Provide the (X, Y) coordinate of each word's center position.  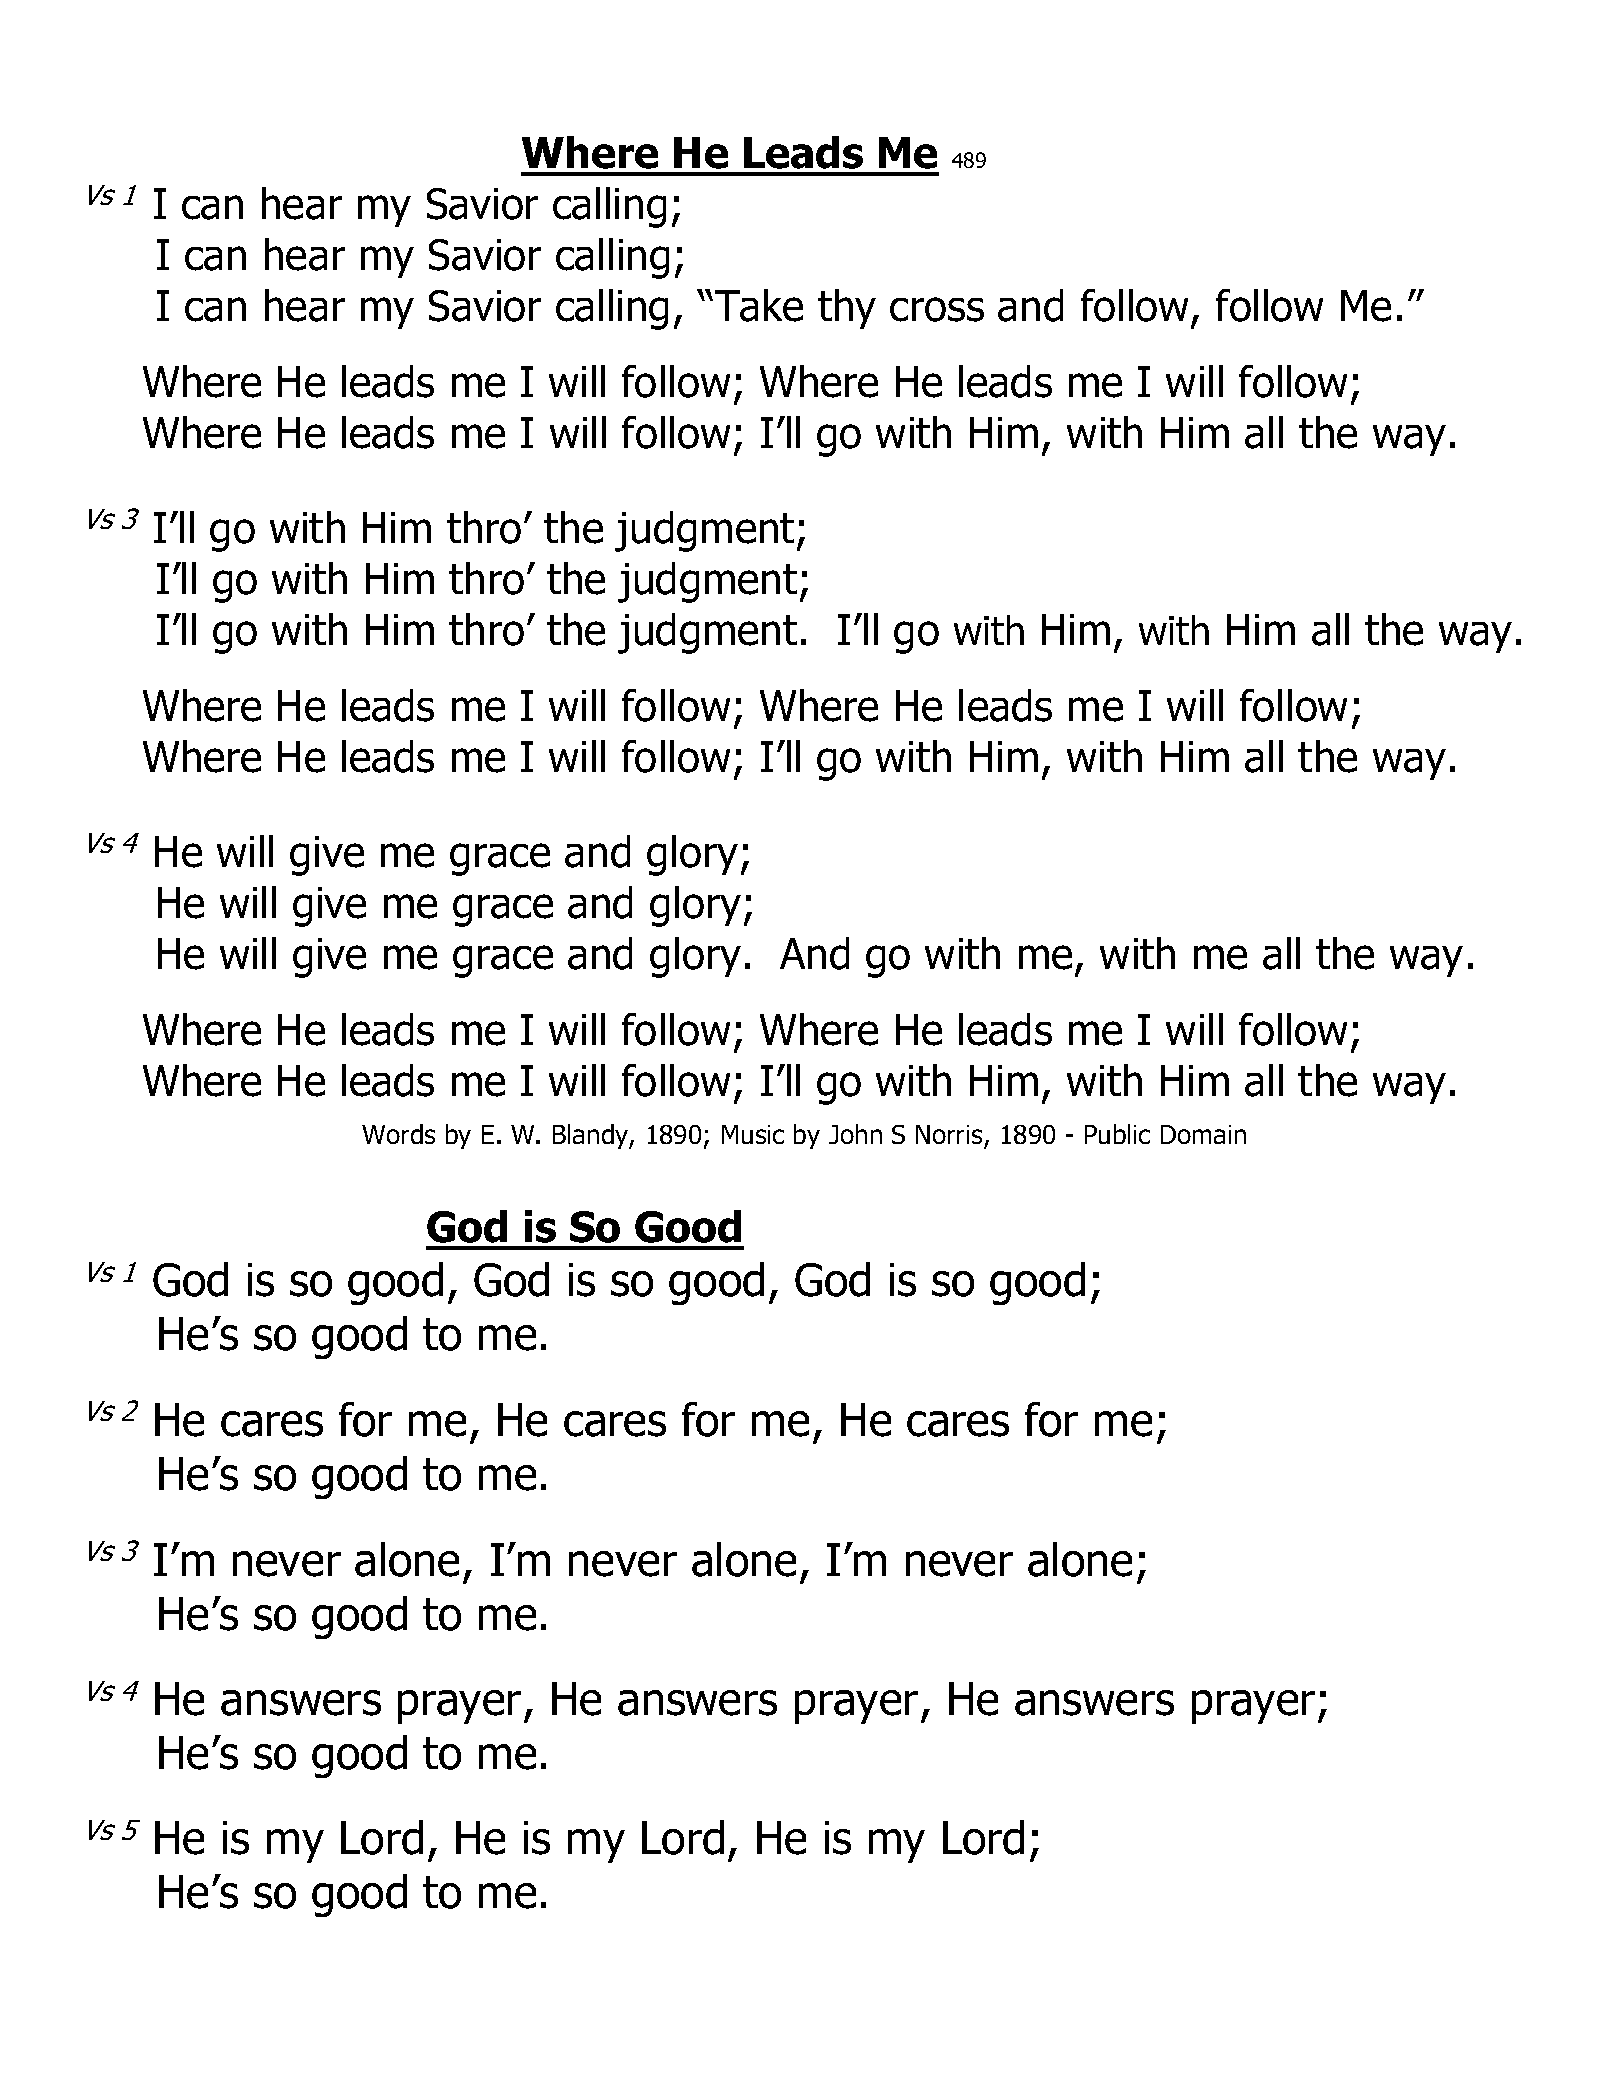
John (855, 1134)
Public (1117, 1134)
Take (759, 305)
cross (937, 309)
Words (398, 1134)
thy (847, 309)
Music (753, 1134)
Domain (1203, 1134)
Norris (950, 1136)
